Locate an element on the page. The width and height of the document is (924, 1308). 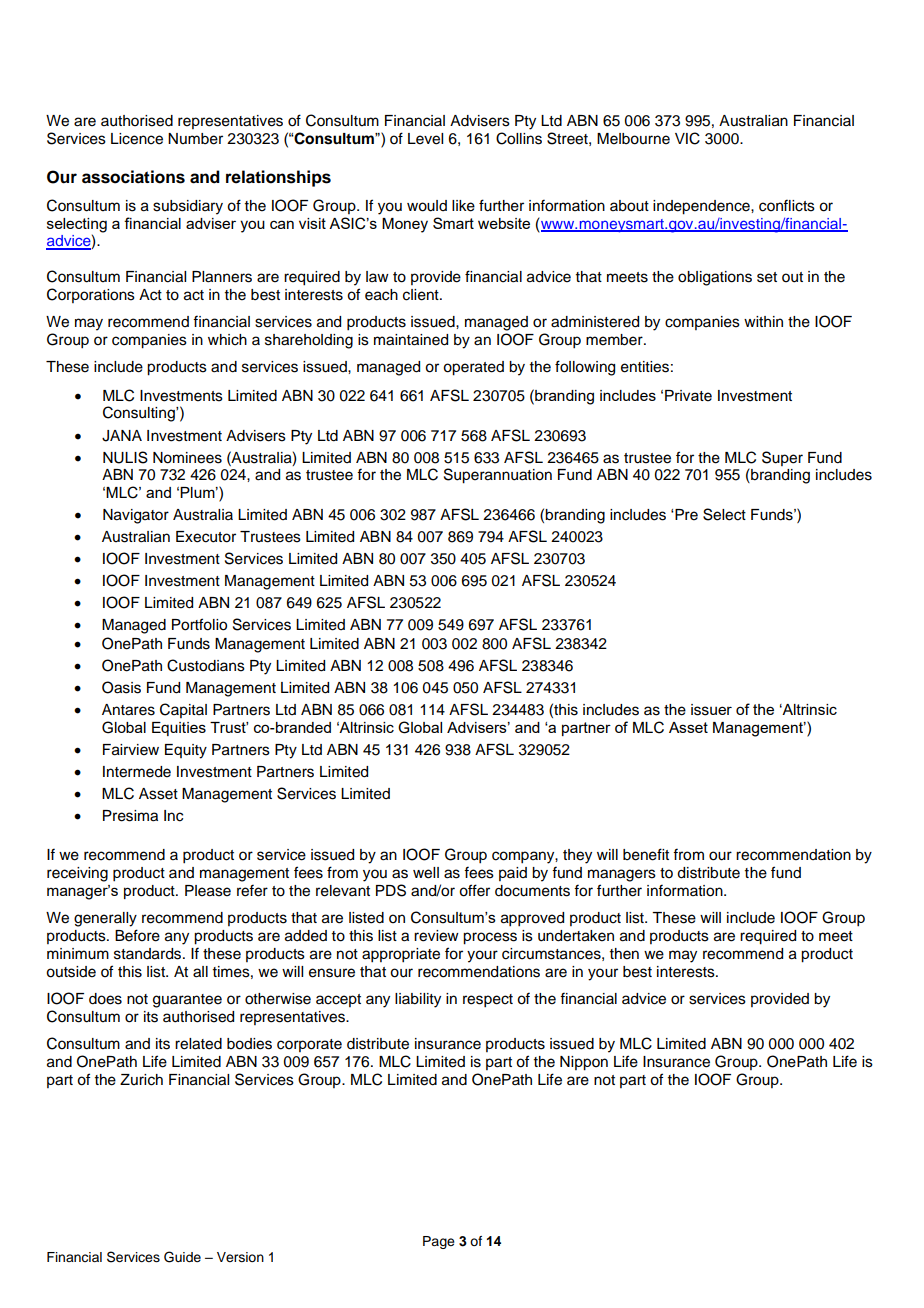
Equity is located at coordinates (186, 751).
